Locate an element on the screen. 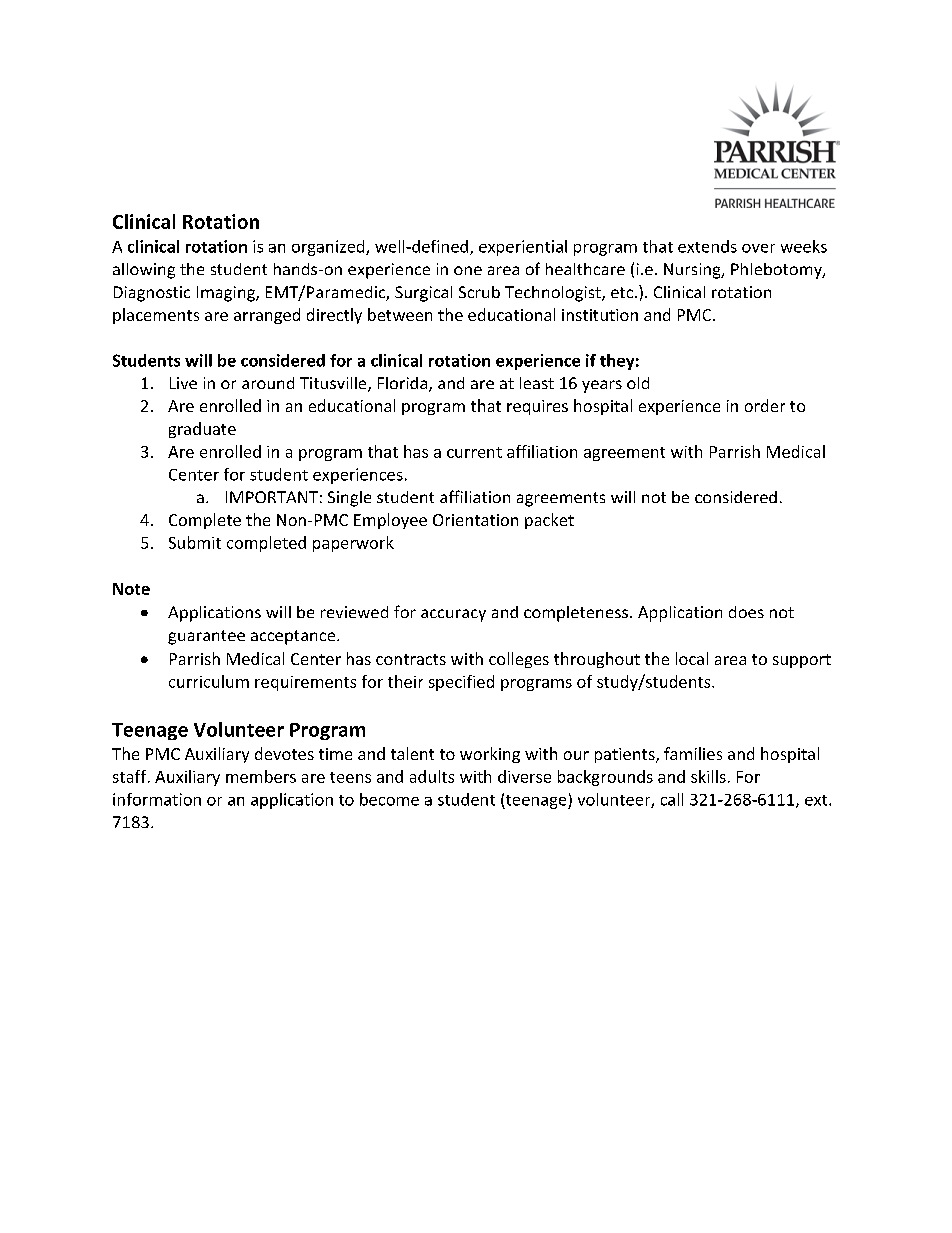 The image size is (952, 1233). adults is located at coordinates (432, 776).
